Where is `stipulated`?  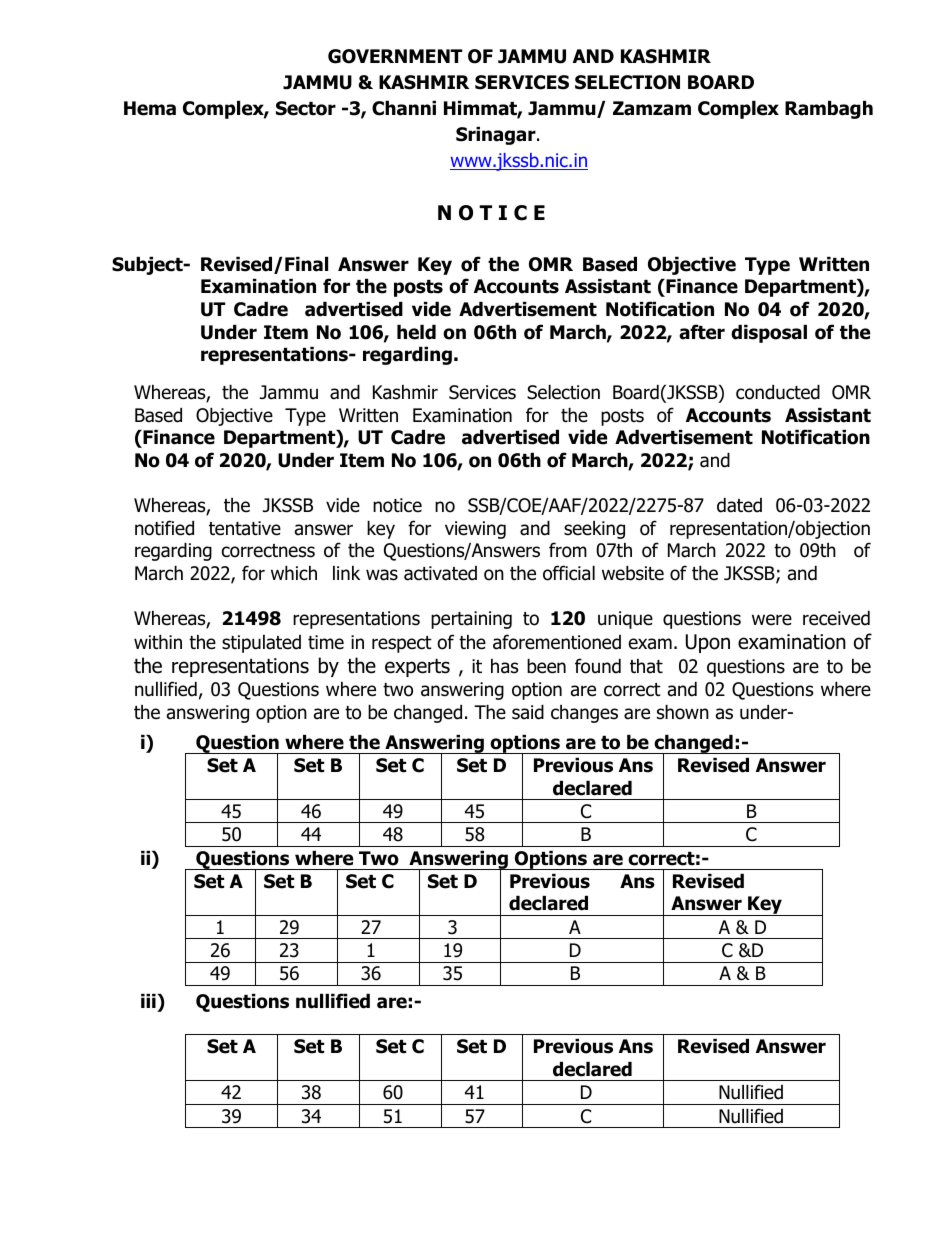 stipulated is located at coordinates (261, 644).
